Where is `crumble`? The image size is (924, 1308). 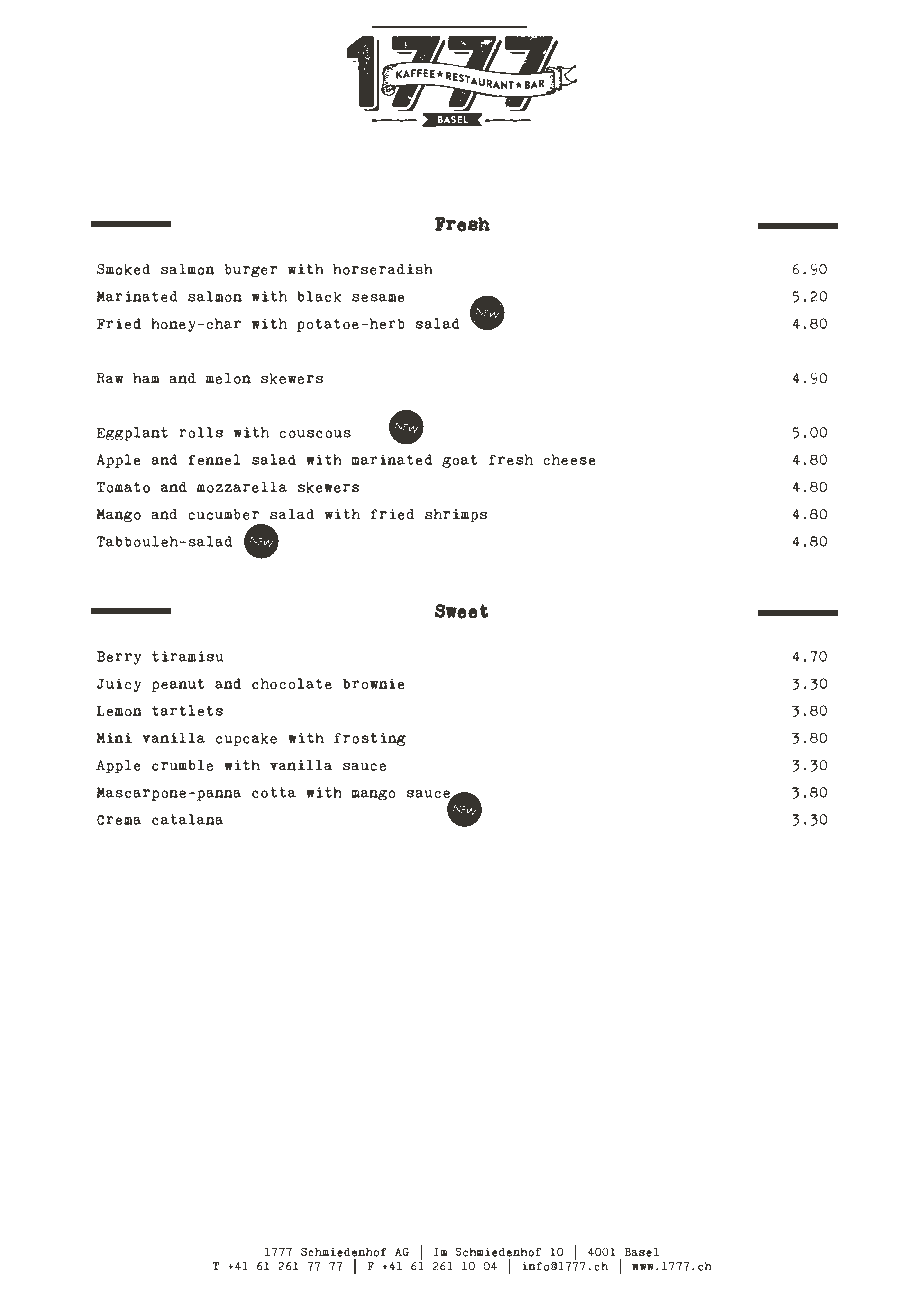
crumble is located at coordinates (182, 765).
